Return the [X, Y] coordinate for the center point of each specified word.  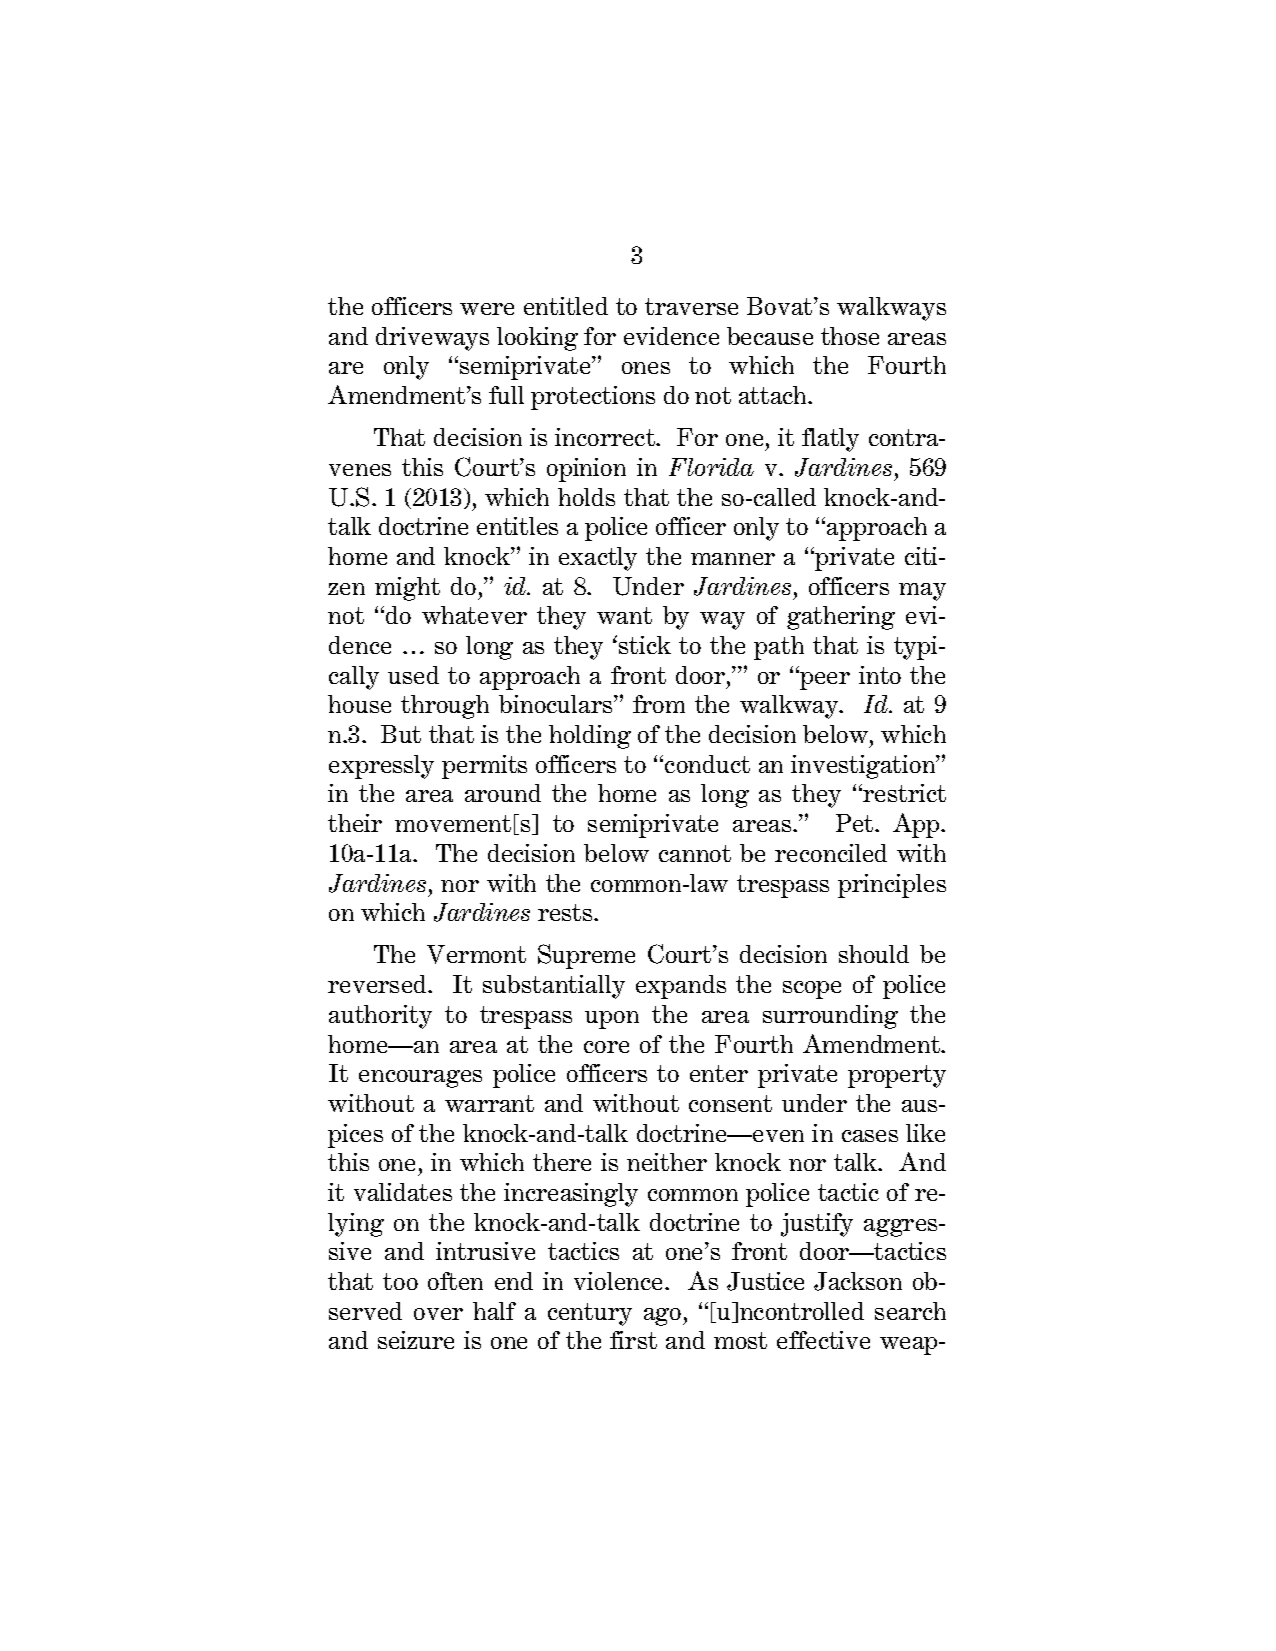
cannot [695, 853]
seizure [416, 1340]
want [624, 615]
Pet [856, 823]
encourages [420, 1079]
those [850, 336]
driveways [432, 339]
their [355, 823]
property [897, 1076]
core [606, 1047]
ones [646, 368]
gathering [841, 618]
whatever [474, 615]
